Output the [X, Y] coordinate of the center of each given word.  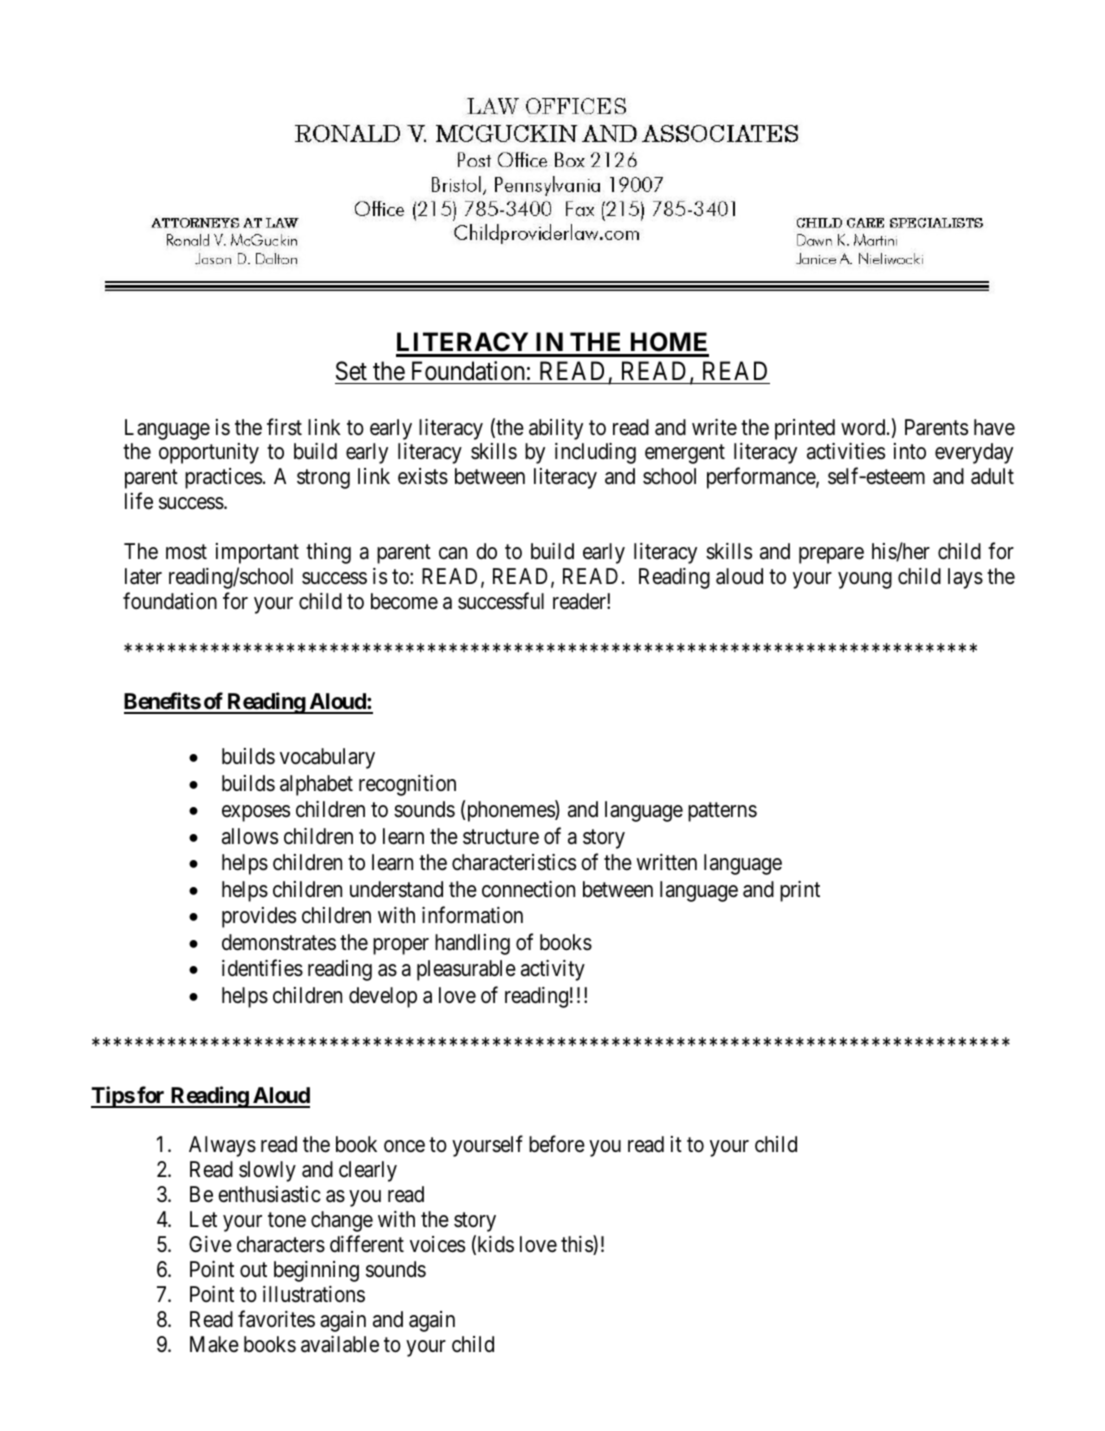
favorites [276, 1319]
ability [556, 429]
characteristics [514, 862]
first [284, 427]
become [404, 601]
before [557, 1144]
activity [553, 970]
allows [250, 836]
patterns [722, 812]
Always [222, 1146]
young [865, 580]
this [577, 1245]
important [257, 553]
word [864, 427]
